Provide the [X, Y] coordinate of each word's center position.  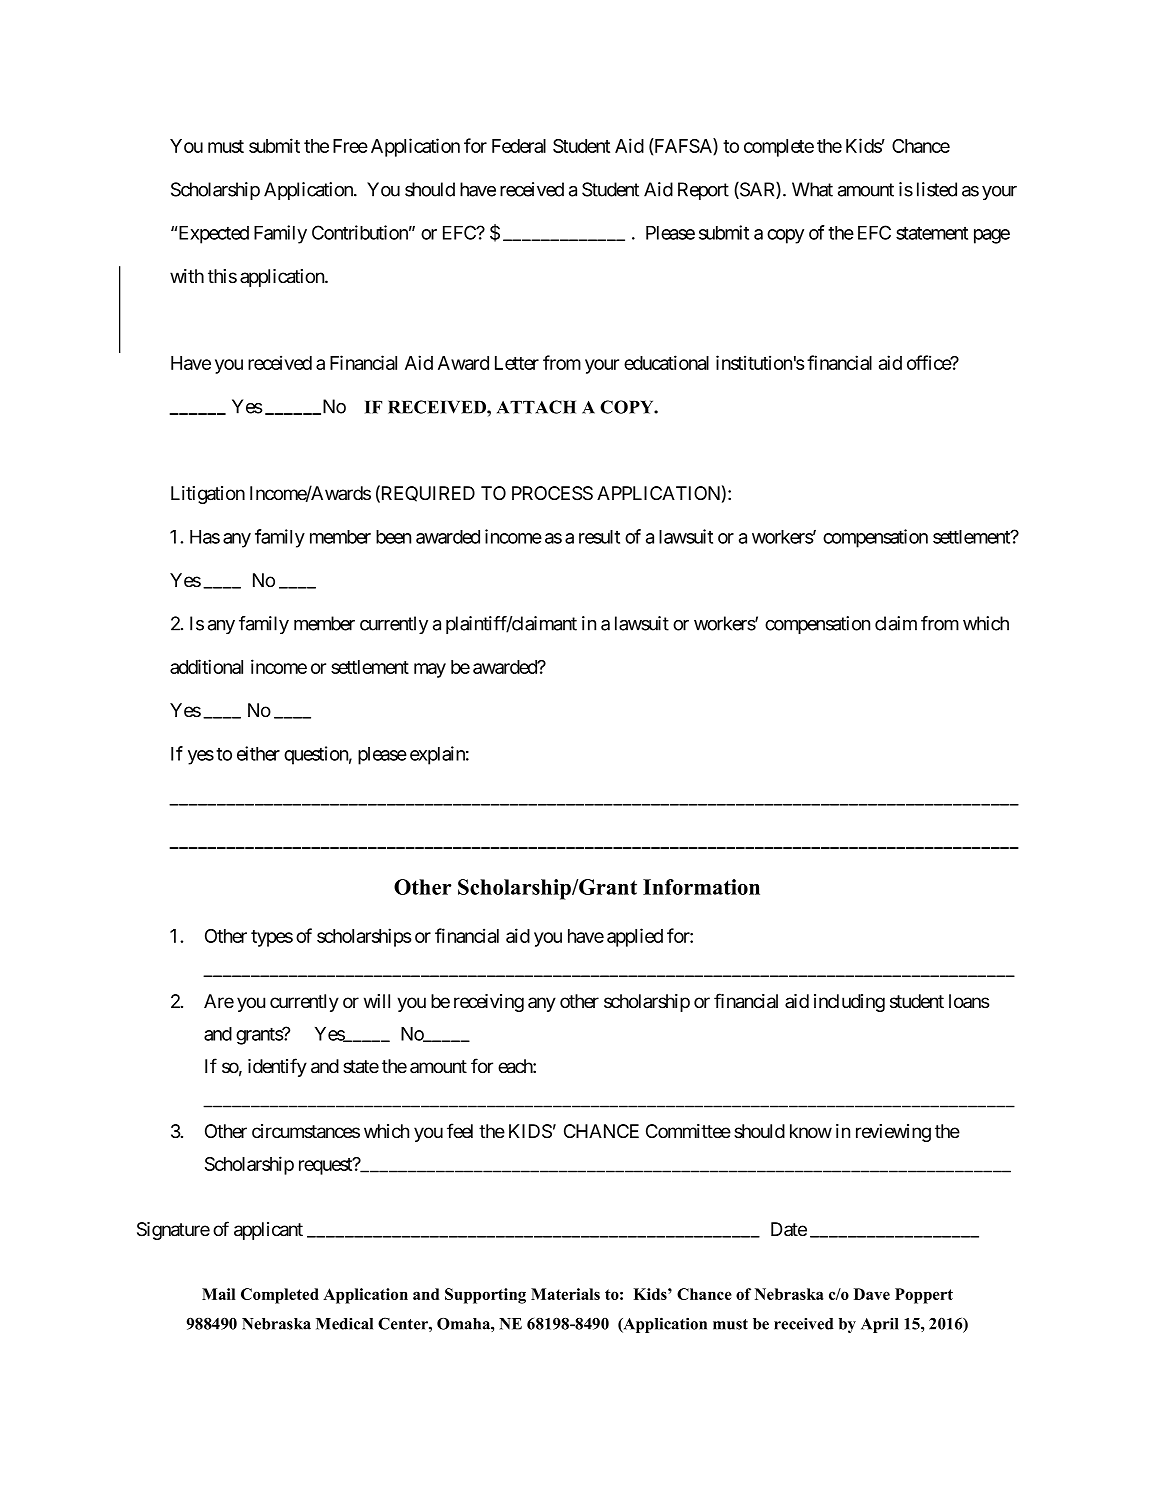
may [430, 670]
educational [666, 362]
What [812, 189]
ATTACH [536, 407]
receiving [489, 1003]
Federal [519, 146]
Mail [218, 1294]
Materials [565, 1294]
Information [701, 887]
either [258, 753]
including [849, 1003]
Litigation [208, 495]
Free [350, 146]
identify [277, 1067]
